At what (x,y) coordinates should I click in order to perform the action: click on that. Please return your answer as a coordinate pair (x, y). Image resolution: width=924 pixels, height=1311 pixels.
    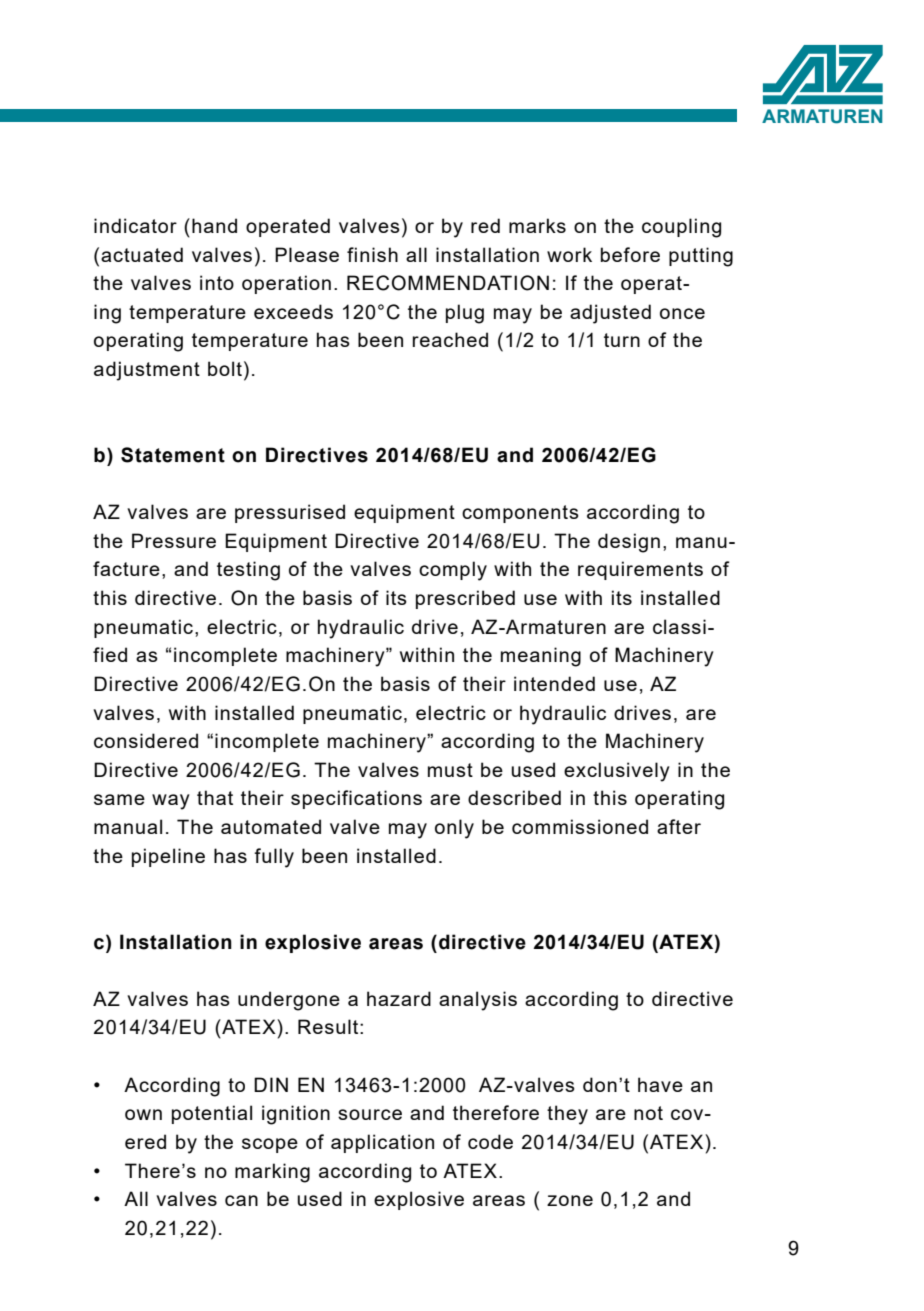
    Looking at the image, I should click on (215, 797).
